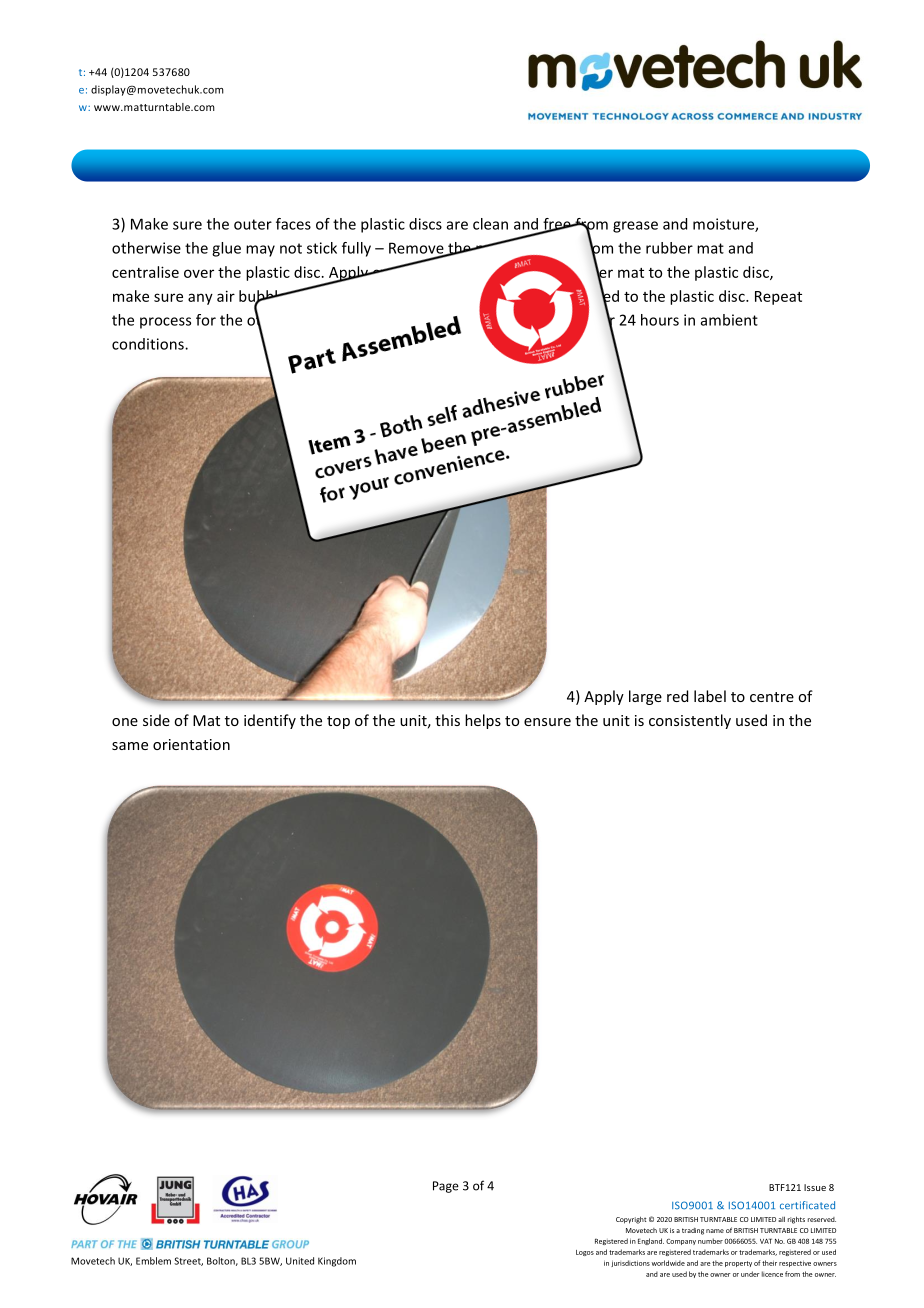 The image size is (924, 1308). What do you see at coordinates (490, 224) in the screenshot?
I see `clean` at bounding box center [490, 224].
